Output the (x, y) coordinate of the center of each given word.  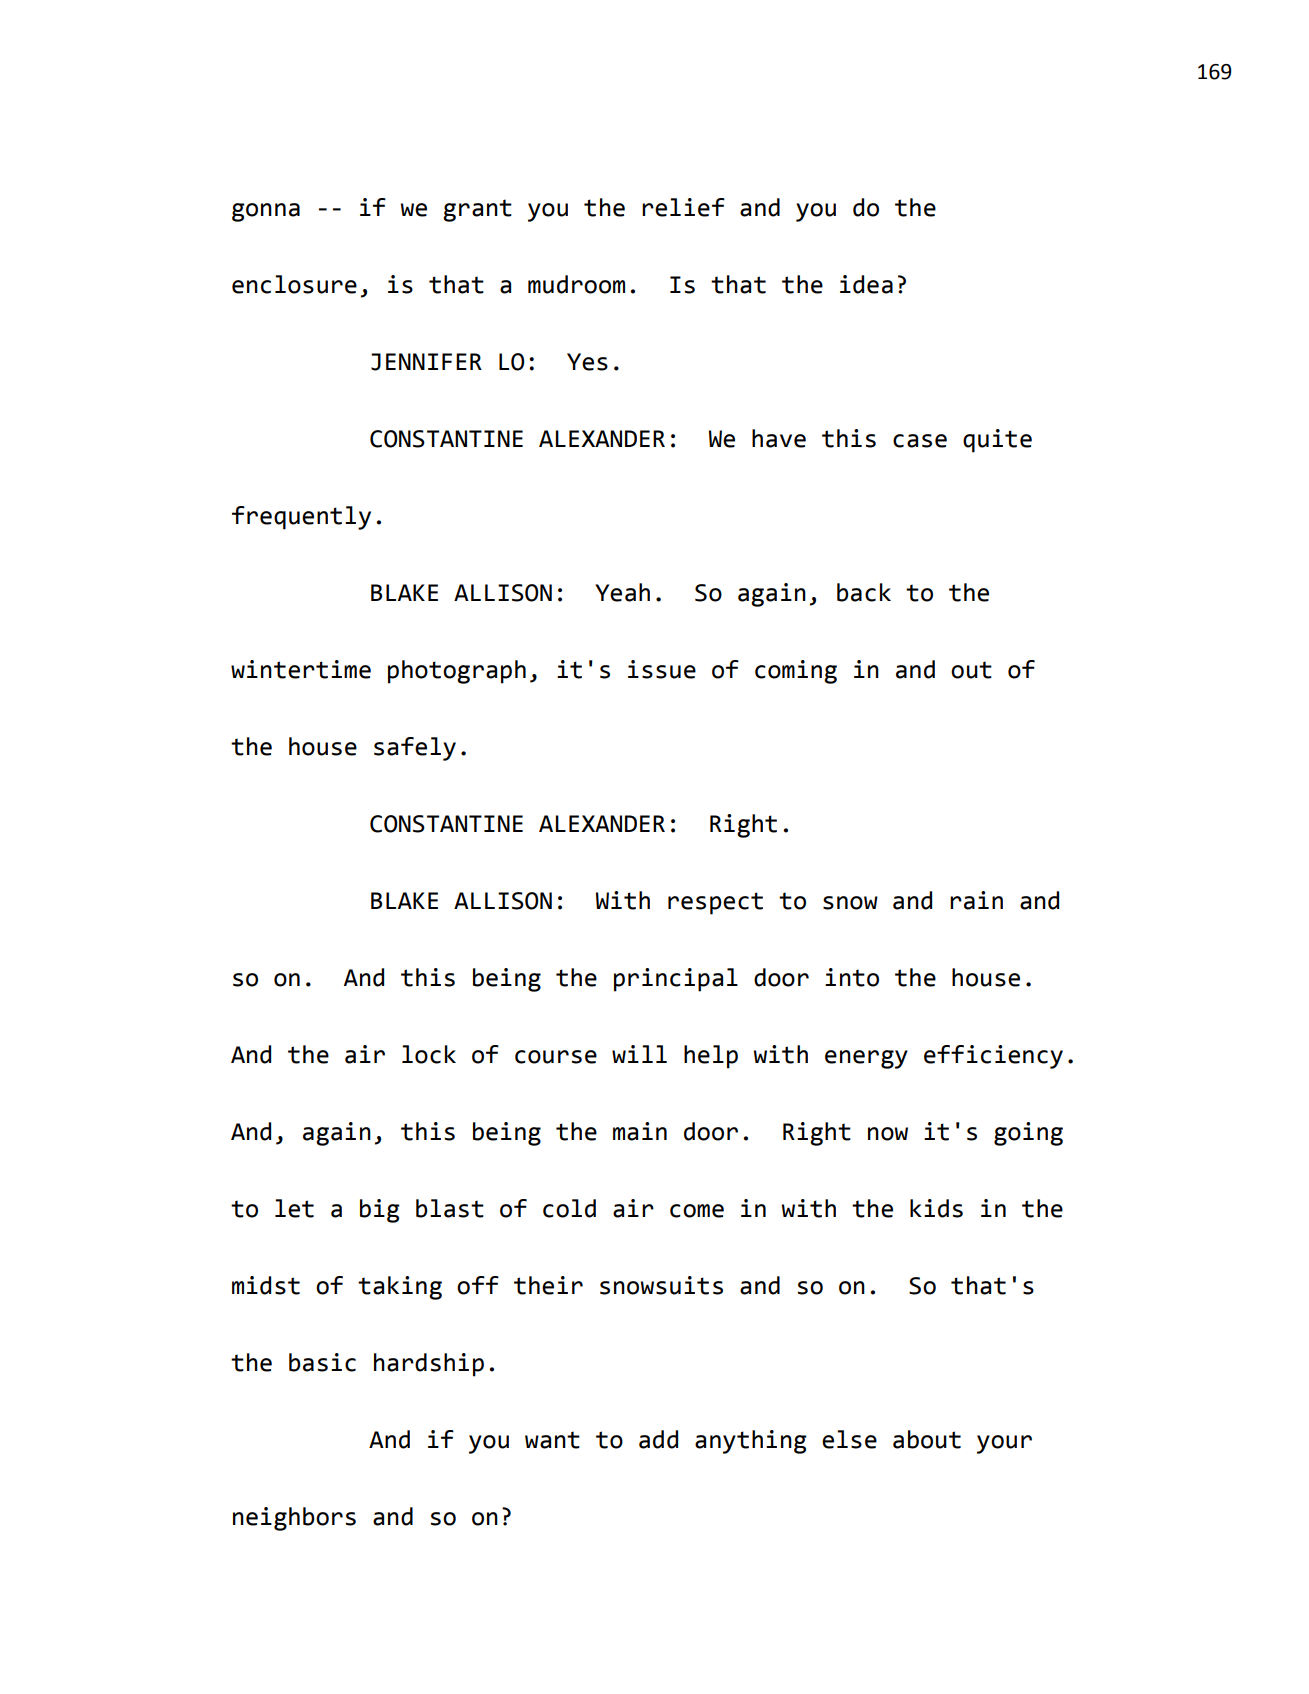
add (658, 1439)
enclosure (294, 284)
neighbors (294, 1519)
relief (683, 207)
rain (976, 900)
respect (715, 903)
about (927, 1439)
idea (866, 284)
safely (415, 749)
